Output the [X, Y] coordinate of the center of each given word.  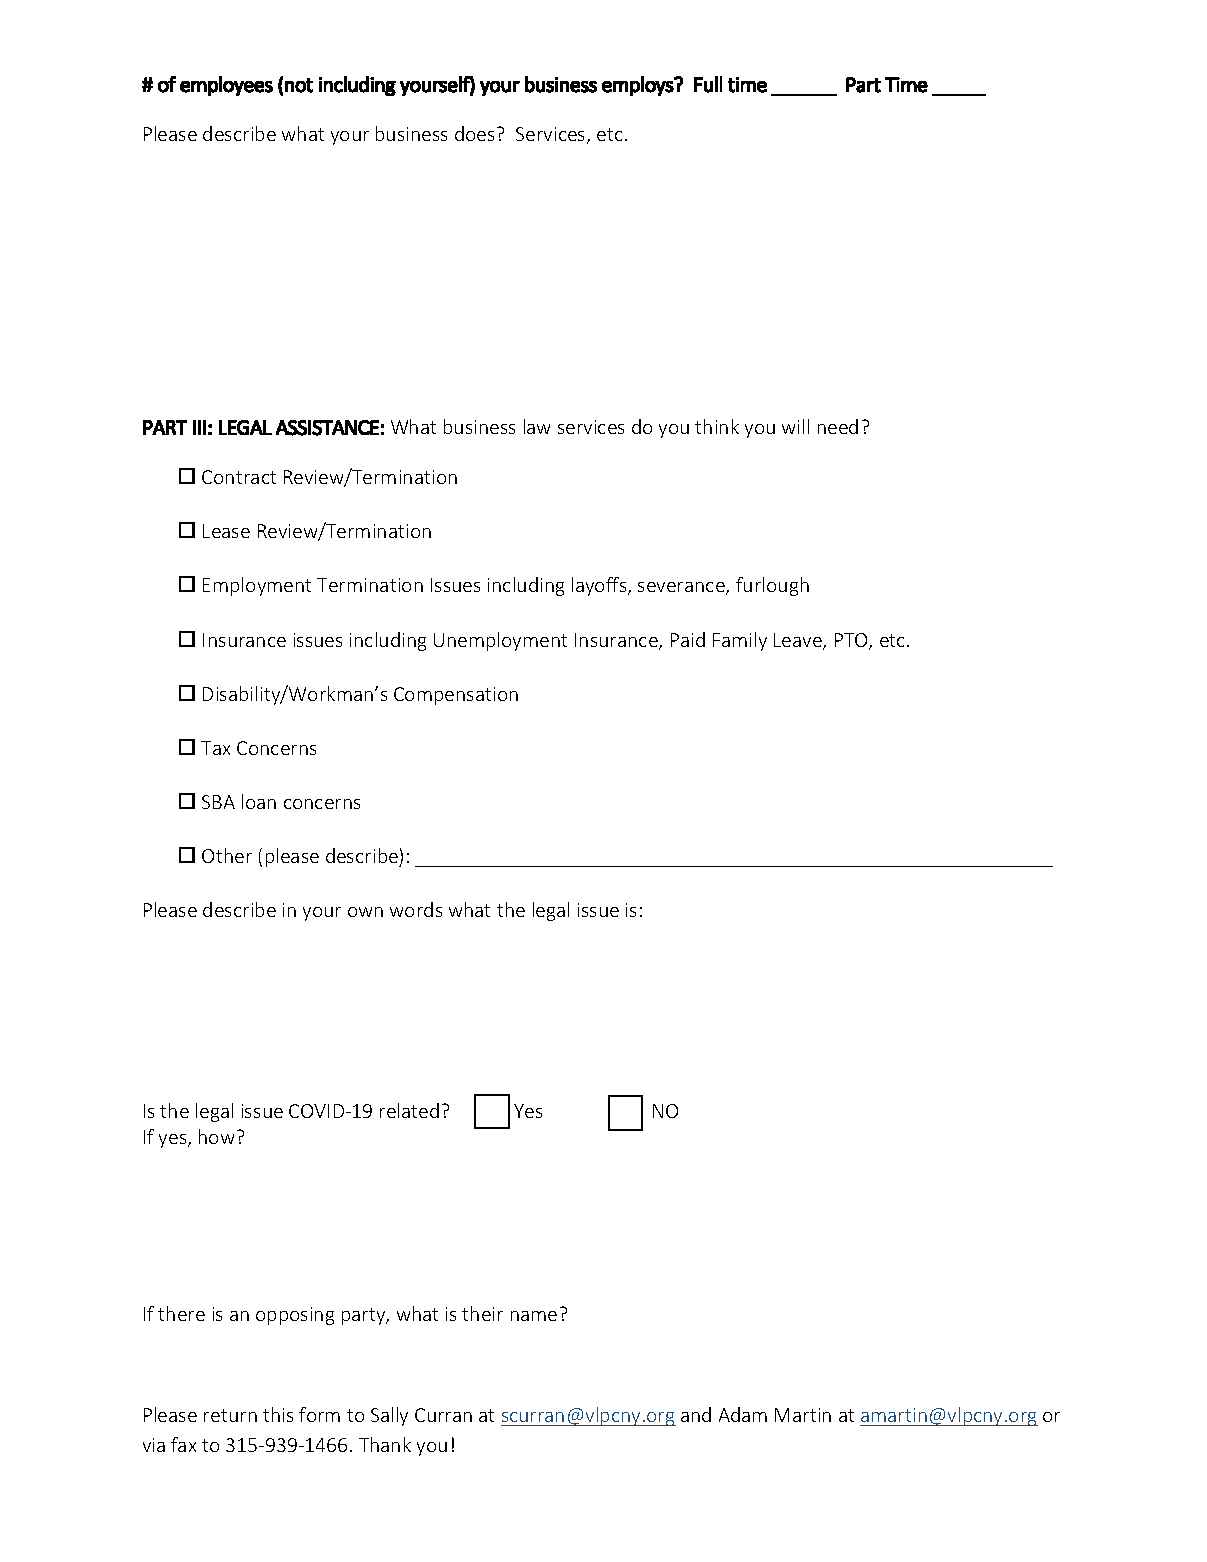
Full [708, 84]
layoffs [600, 586]
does [474, 133]
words [416, 909]
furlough [772, 586]
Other [227, 855]
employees [226, 86]
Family [740, 641]
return [230, 1415]
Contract [239, 477]
